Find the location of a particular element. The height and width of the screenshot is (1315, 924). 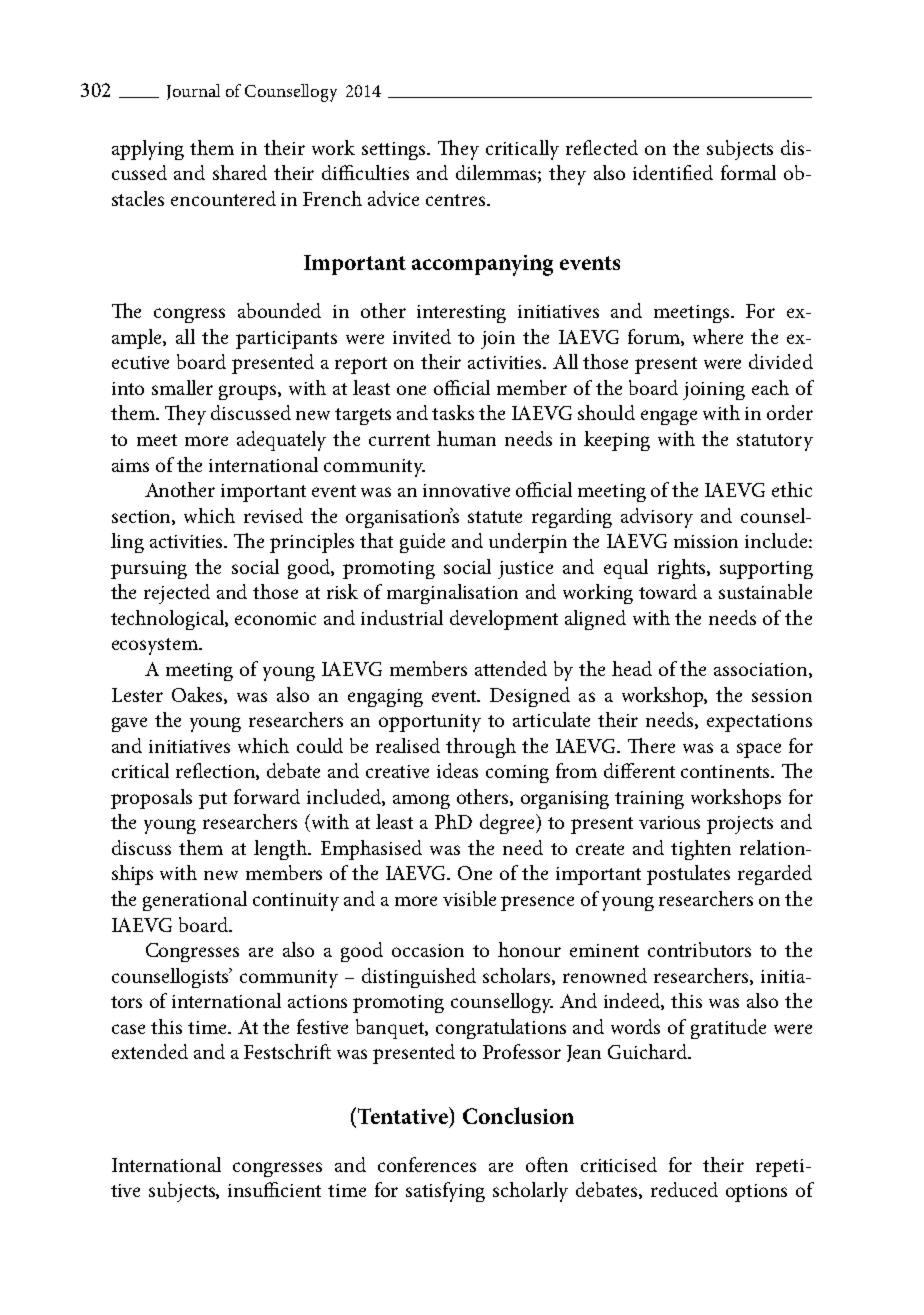

Journal is located at coordinates (193, 92).
